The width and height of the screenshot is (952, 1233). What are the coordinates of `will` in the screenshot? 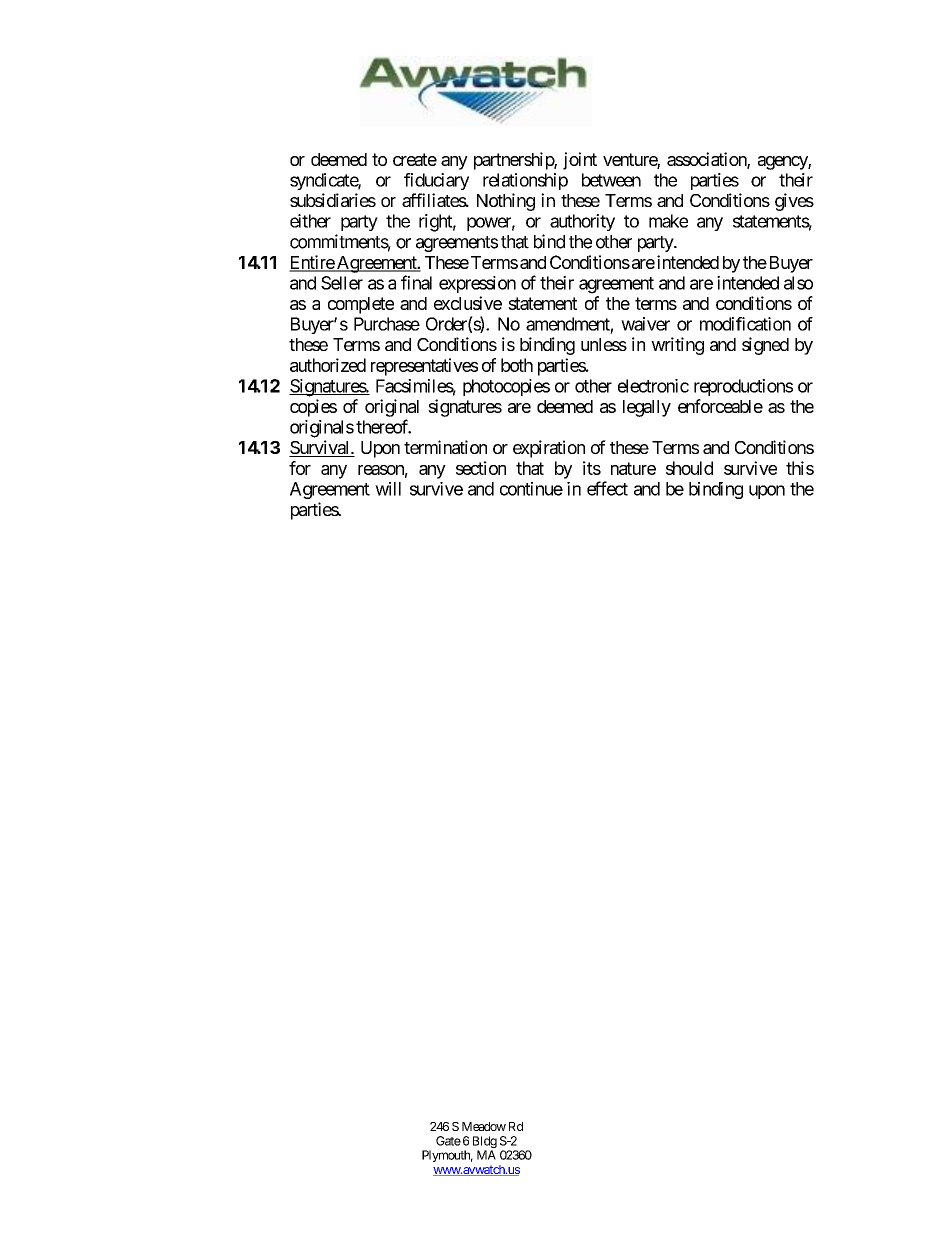 It's located at (388, 489).
